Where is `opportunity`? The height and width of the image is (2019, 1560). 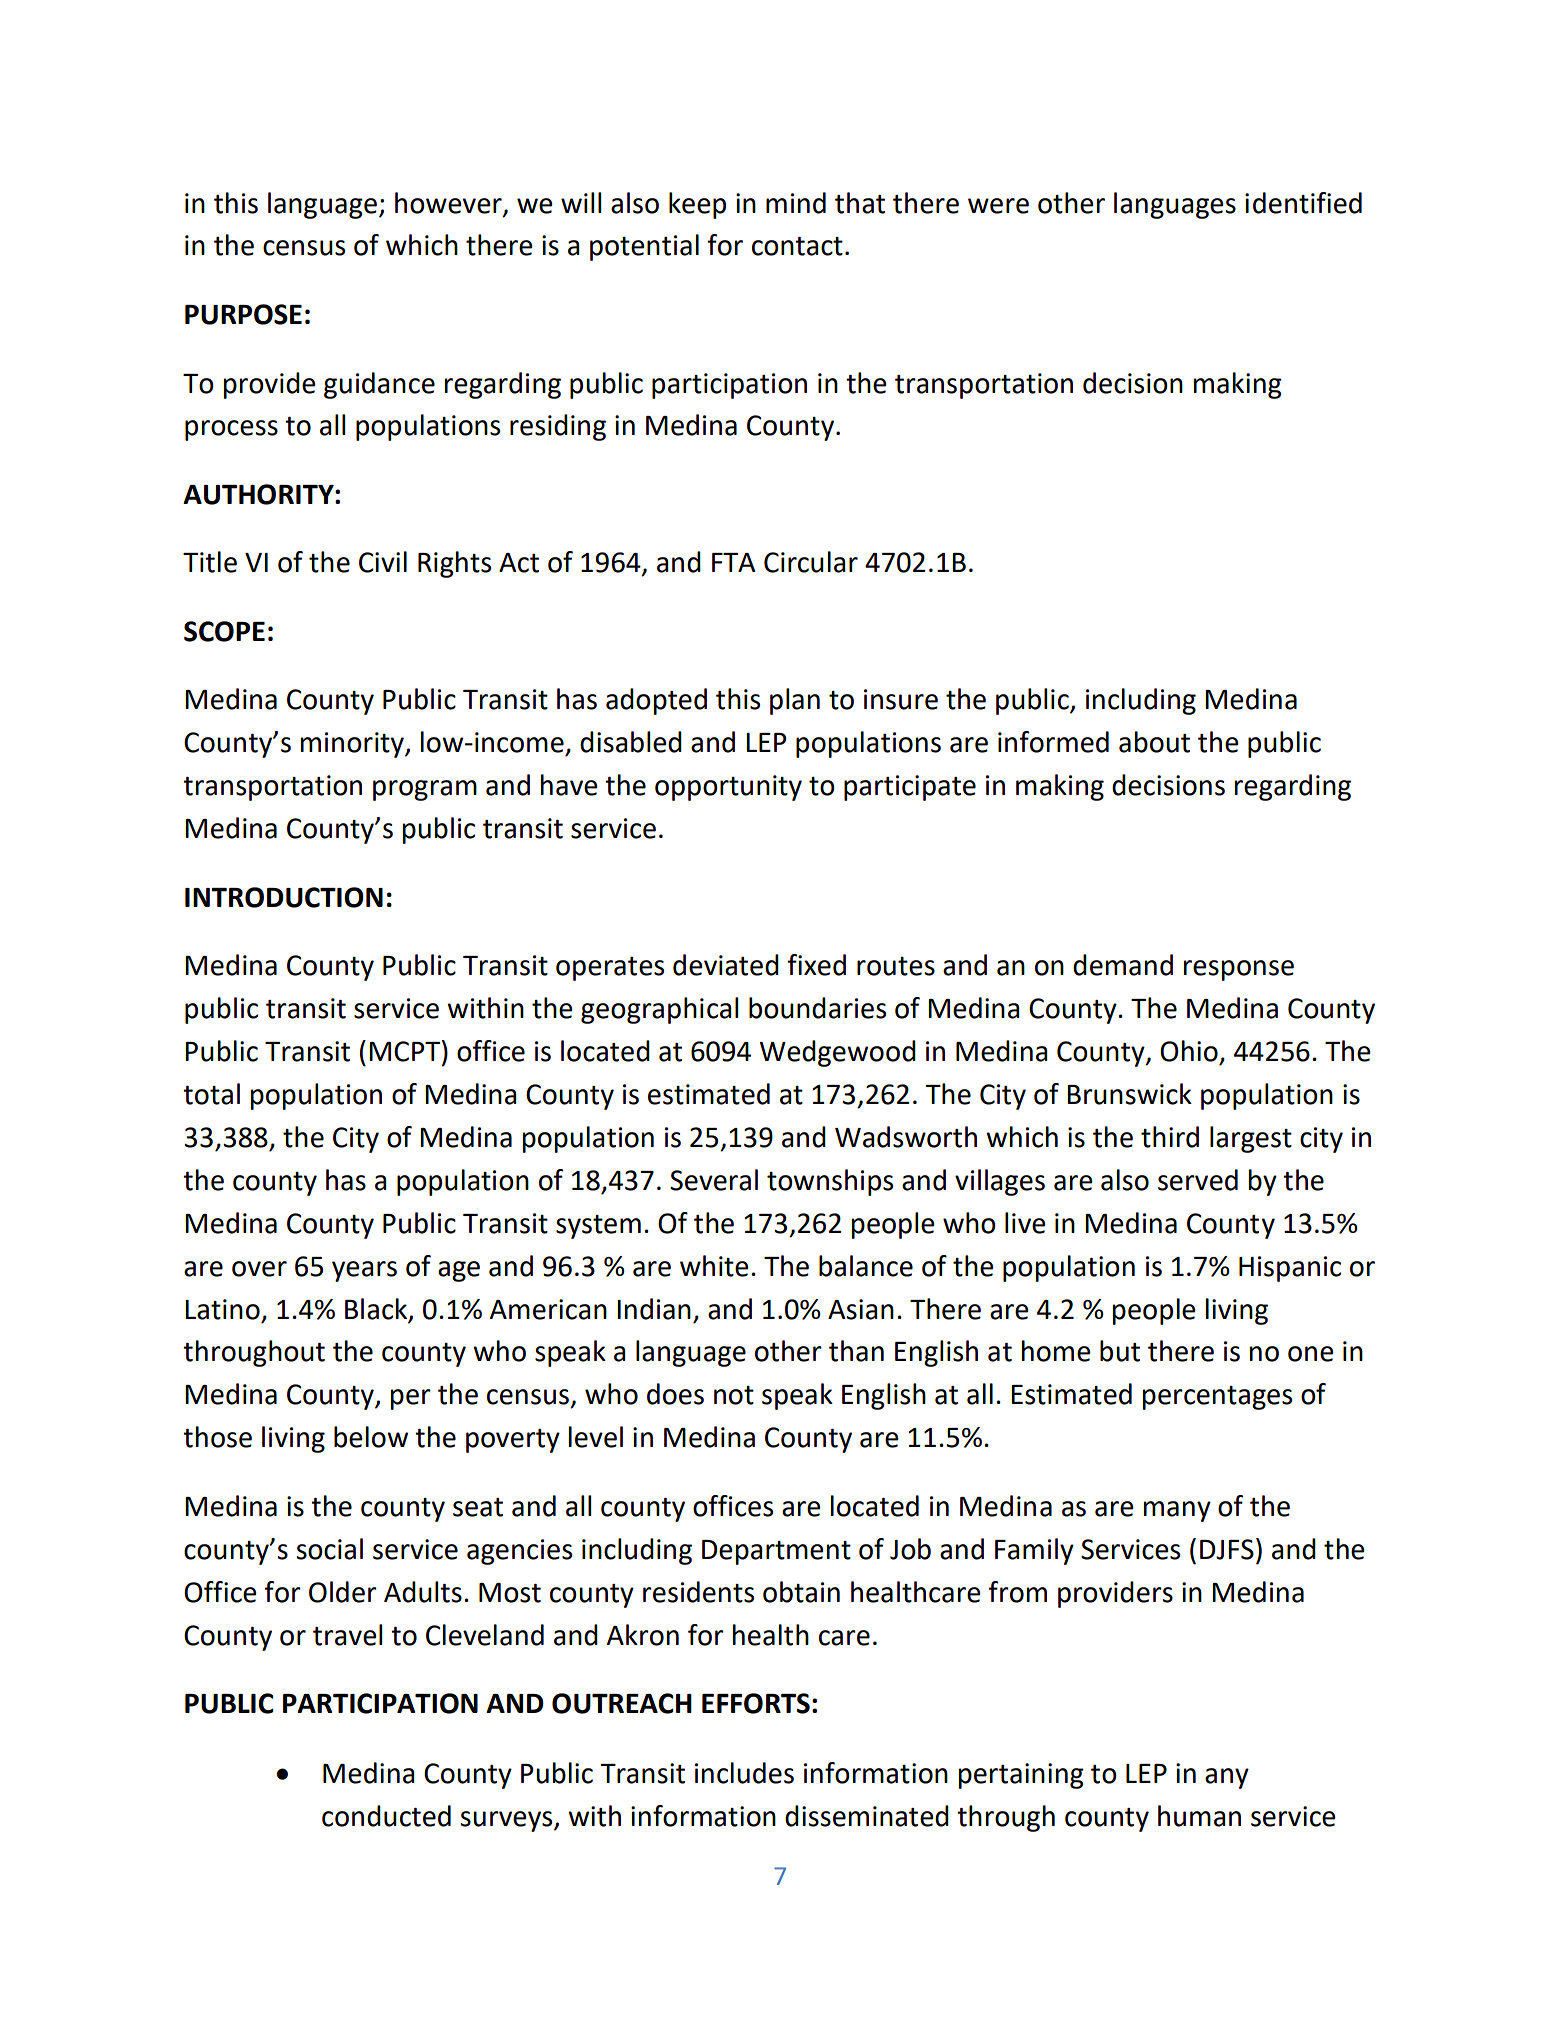
opportunity is located at coordinates (728, 788).
